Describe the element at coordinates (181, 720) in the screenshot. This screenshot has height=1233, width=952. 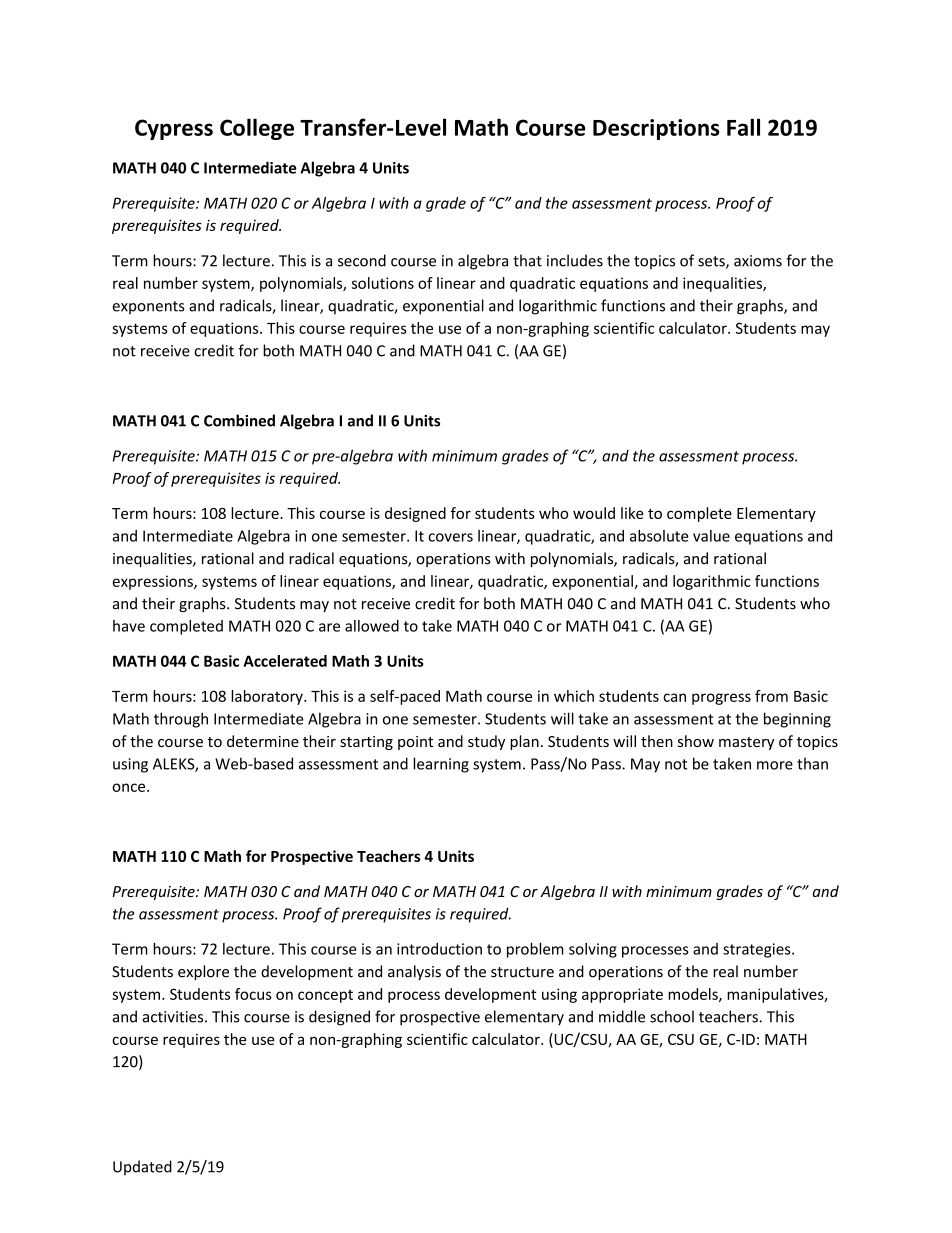
I see `through` at that location.
